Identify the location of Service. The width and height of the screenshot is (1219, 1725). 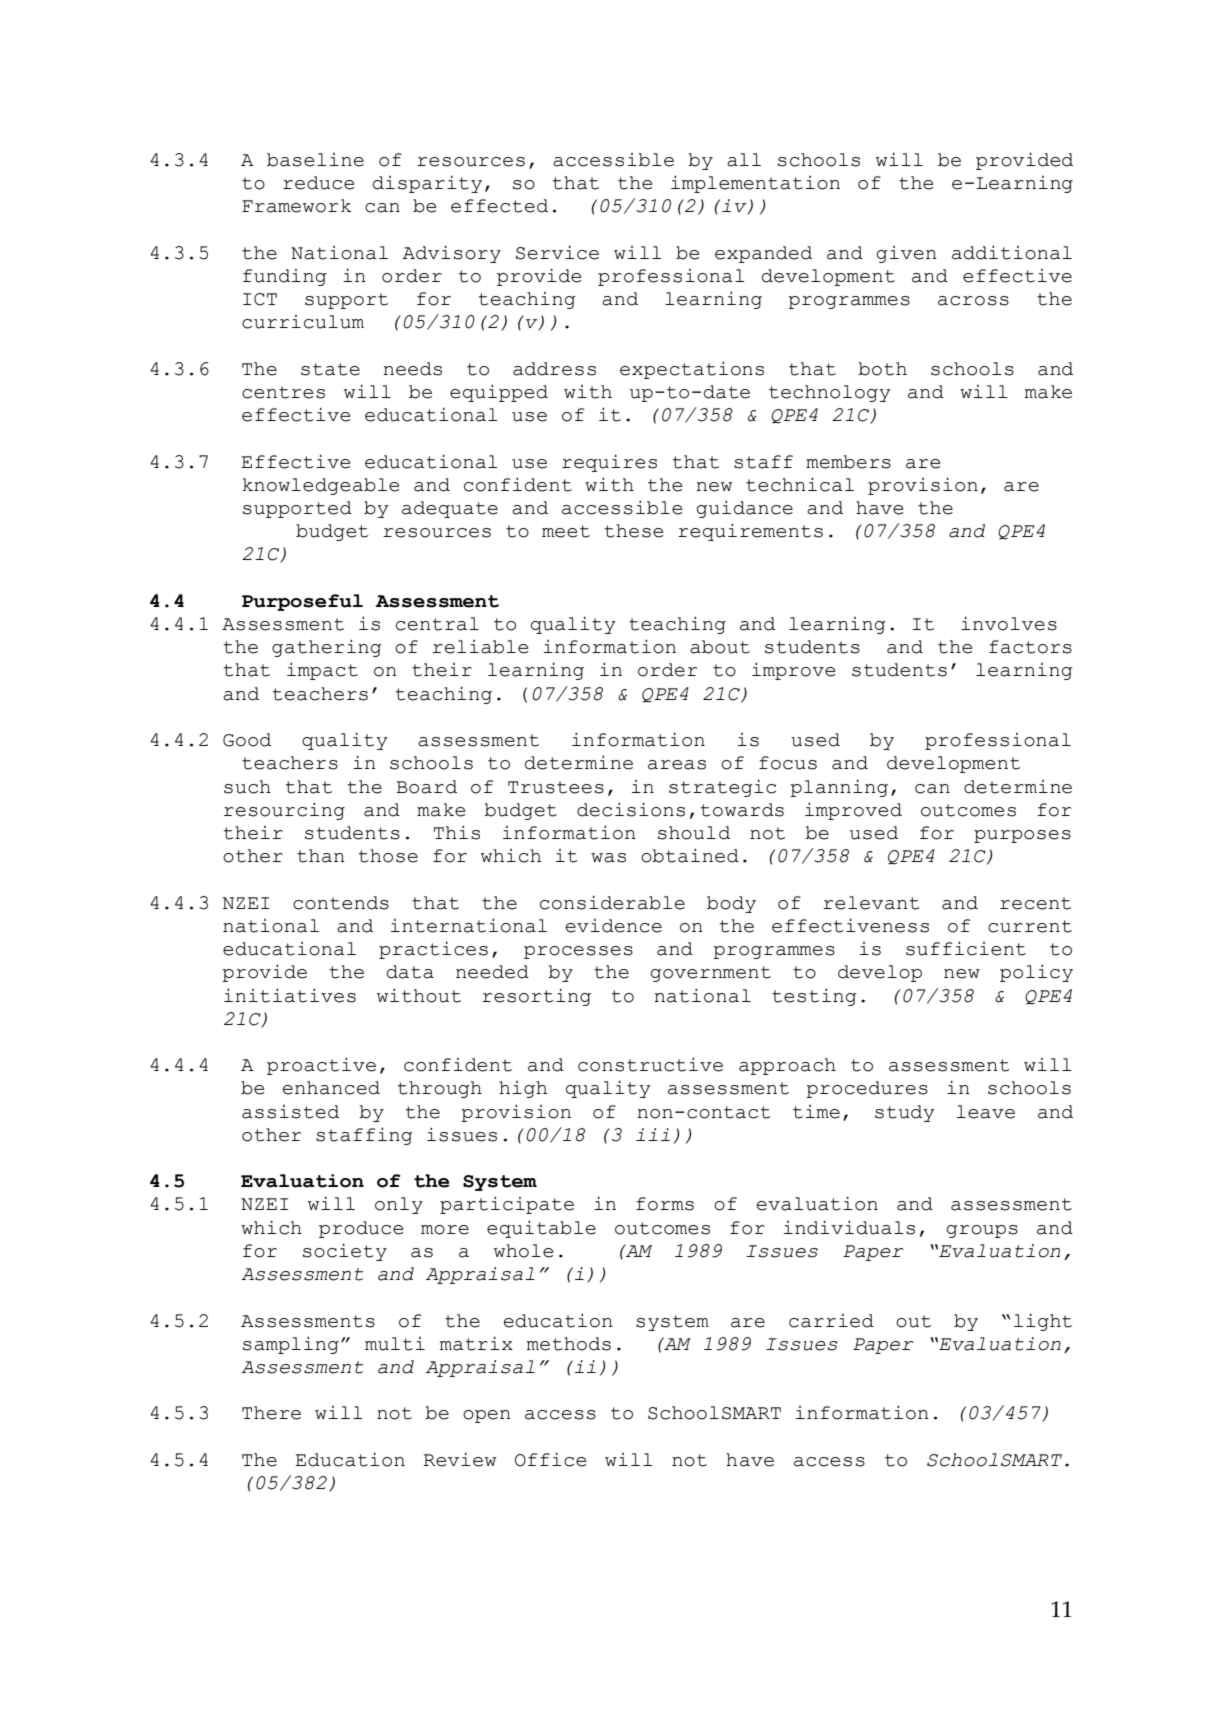
(557, 252).
